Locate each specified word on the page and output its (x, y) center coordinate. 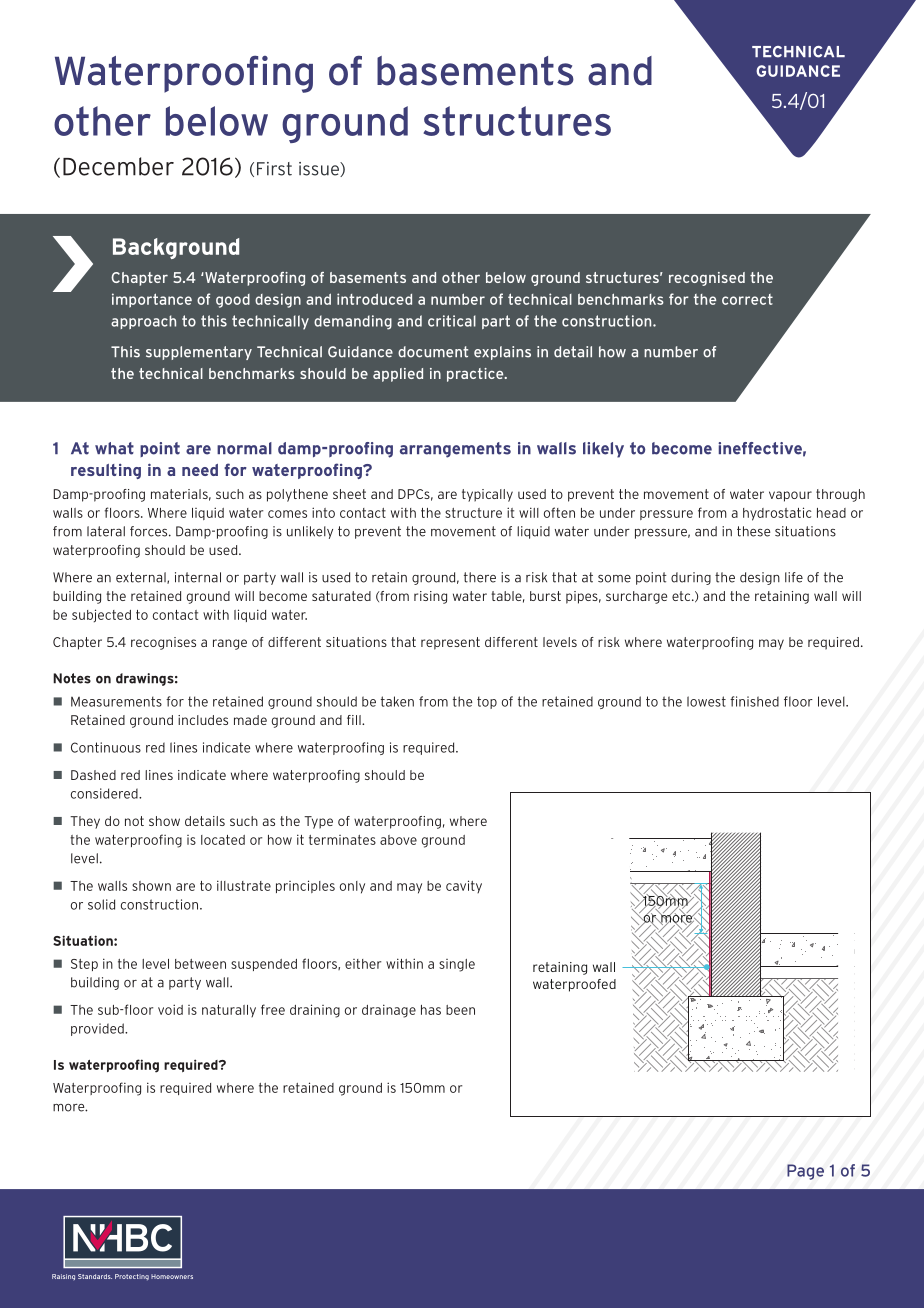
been (460, 1010)
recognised (707, 279)
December (118, 166)
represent (450, 643)
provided (98, 1029)
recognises (163, 643)
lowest (706, 701)
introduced (374, 299)
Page (805, 1172)
